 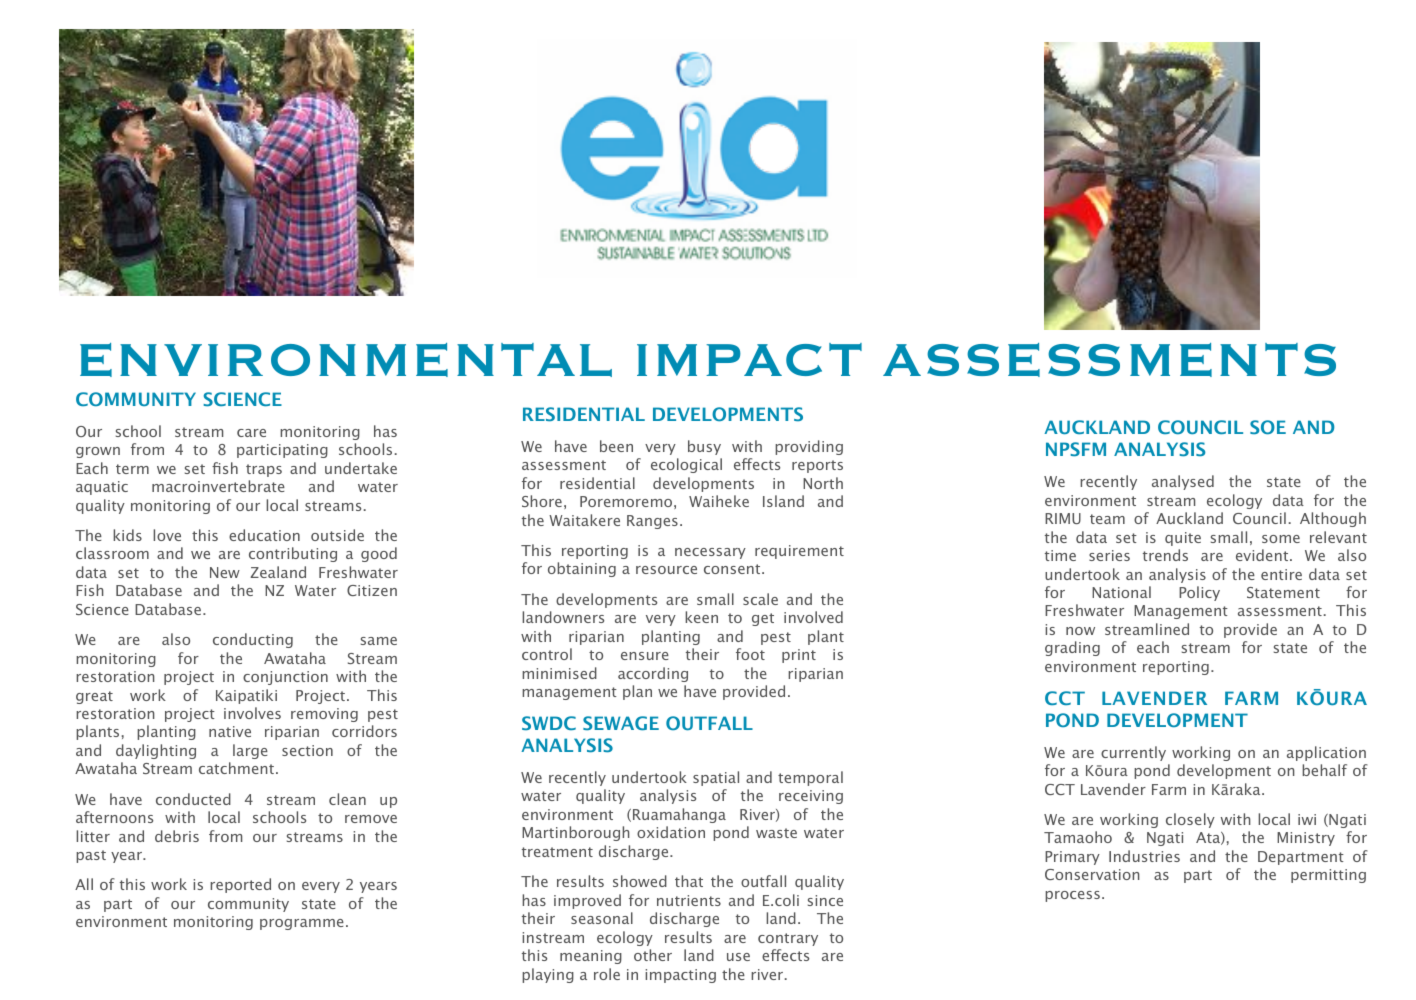 I want to click on involves, so click(x=252, y=713).
